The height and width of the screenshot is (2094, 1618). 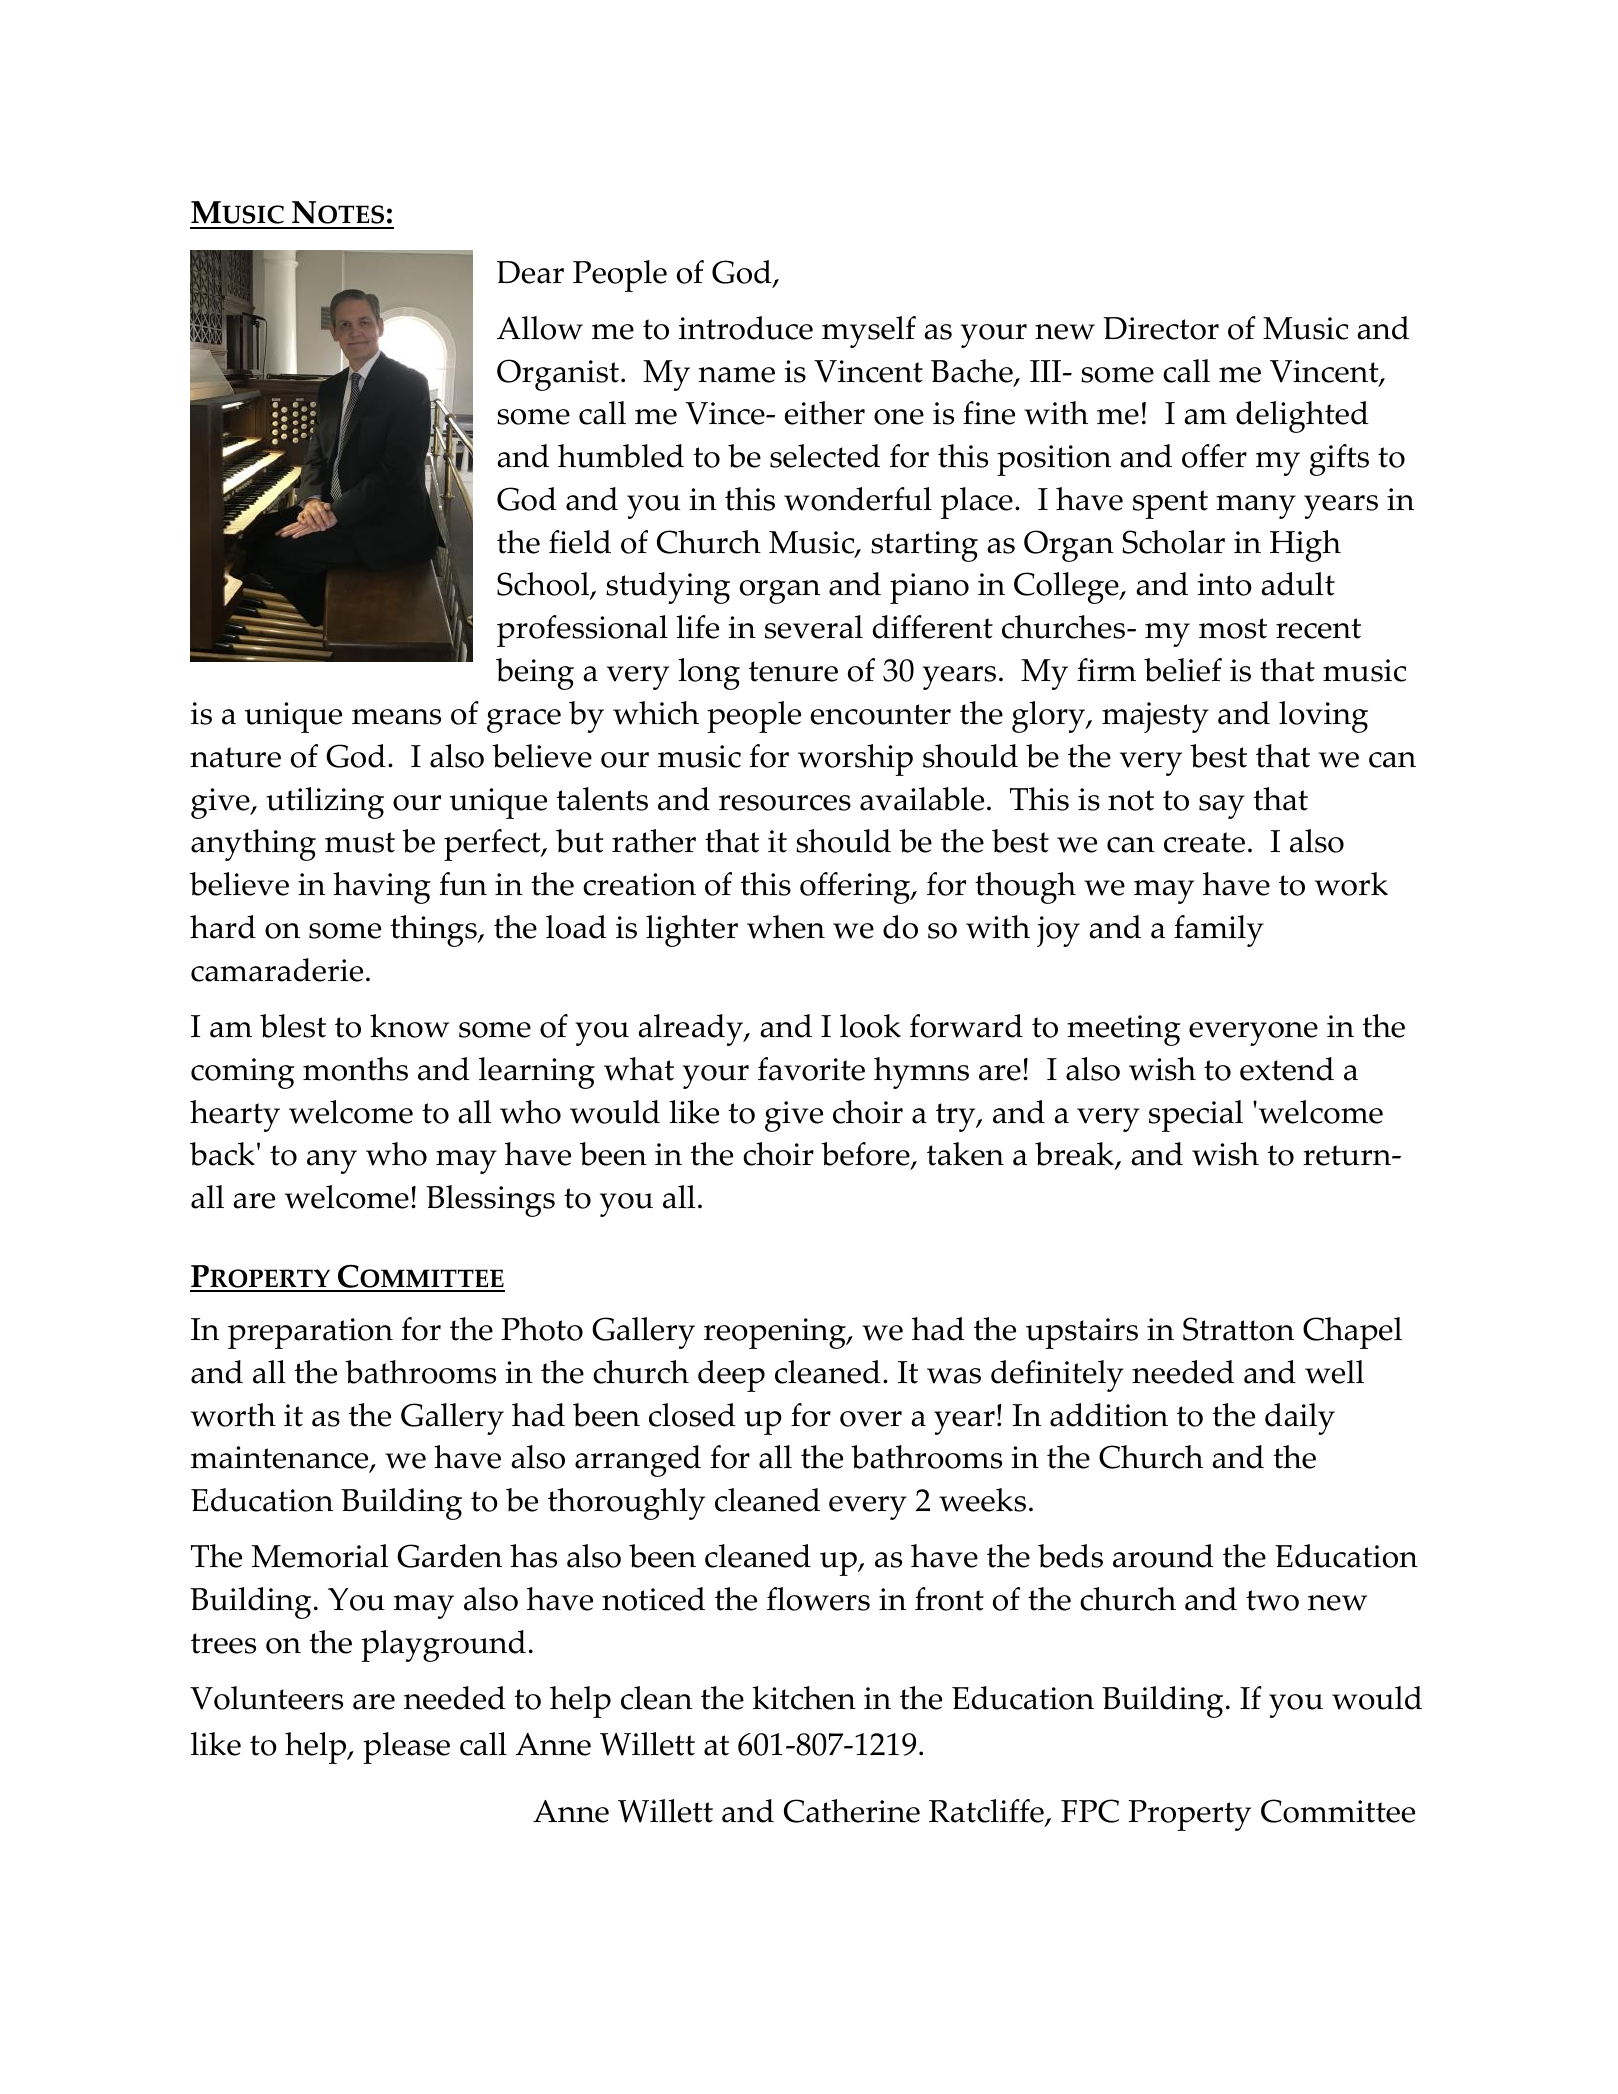 What do you see at coordinates (1090, 1811) in the screenshot?
I see `FPC` at bounding box center [1090, 1811].
